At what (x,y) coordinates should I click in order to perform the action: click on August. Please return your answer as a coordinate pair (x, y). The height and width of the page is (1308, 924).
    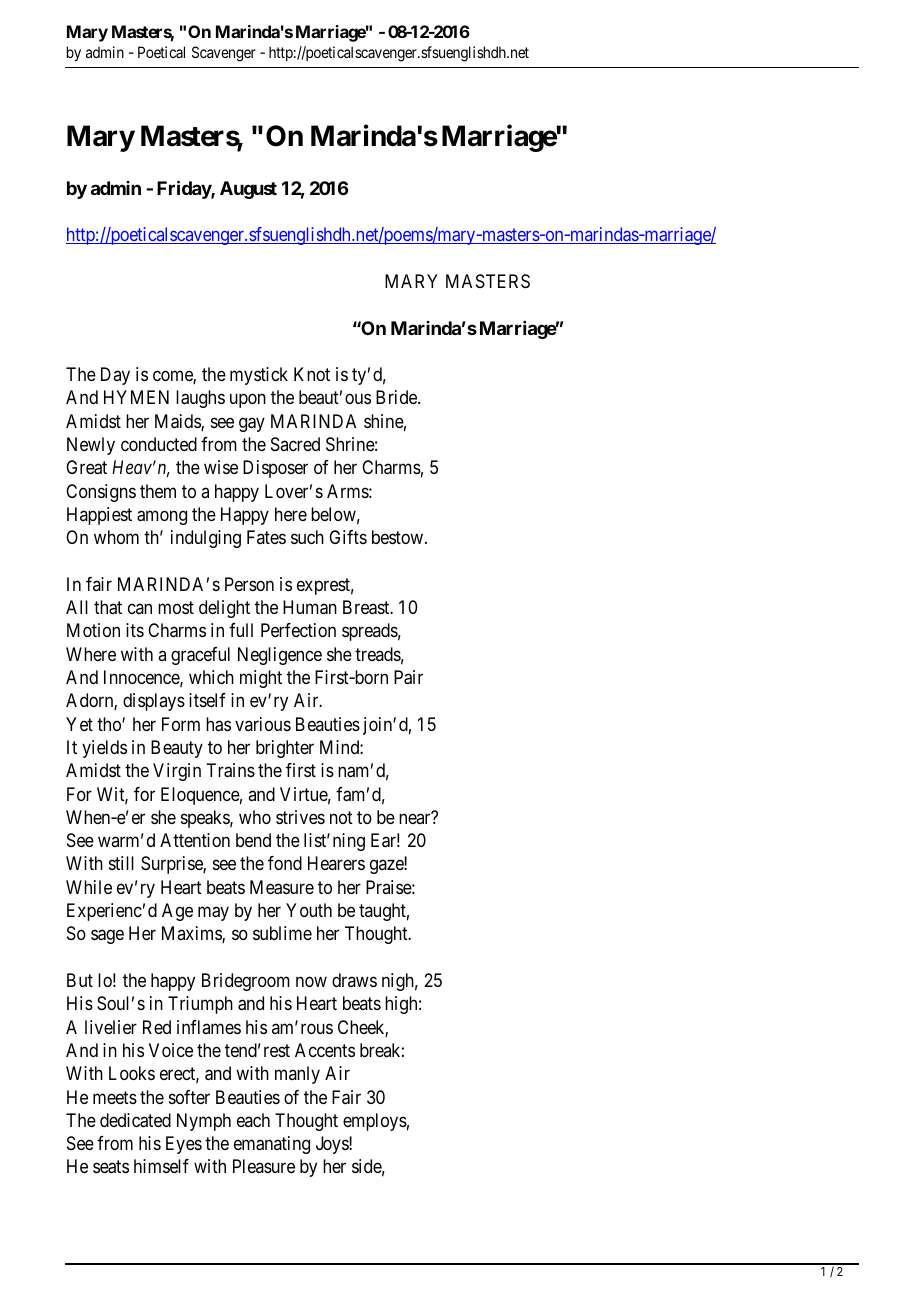
    Looking at the image, I should click on (248, 190).
